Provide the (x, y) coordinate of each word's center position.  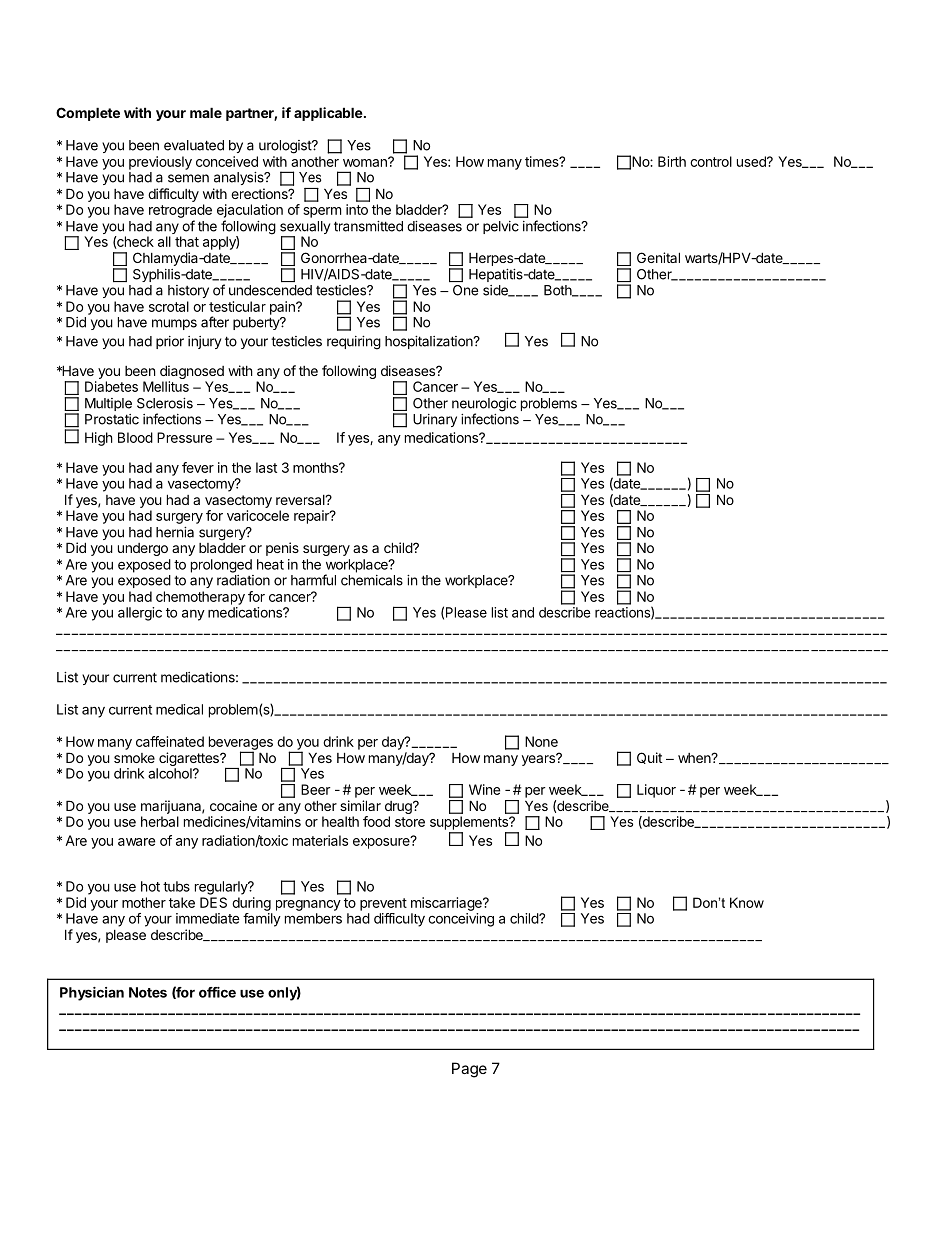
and (523, 612)
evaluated (194, 145)
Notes (148, 992)
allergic (140, 614)
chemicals (372, 580)
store (410, 822)
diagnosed (192, 373)
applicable (328, 114)
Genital (658, 257)
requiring (354, 343)
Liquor (656, 791)
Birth (672, 161)
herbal (160, 821)
